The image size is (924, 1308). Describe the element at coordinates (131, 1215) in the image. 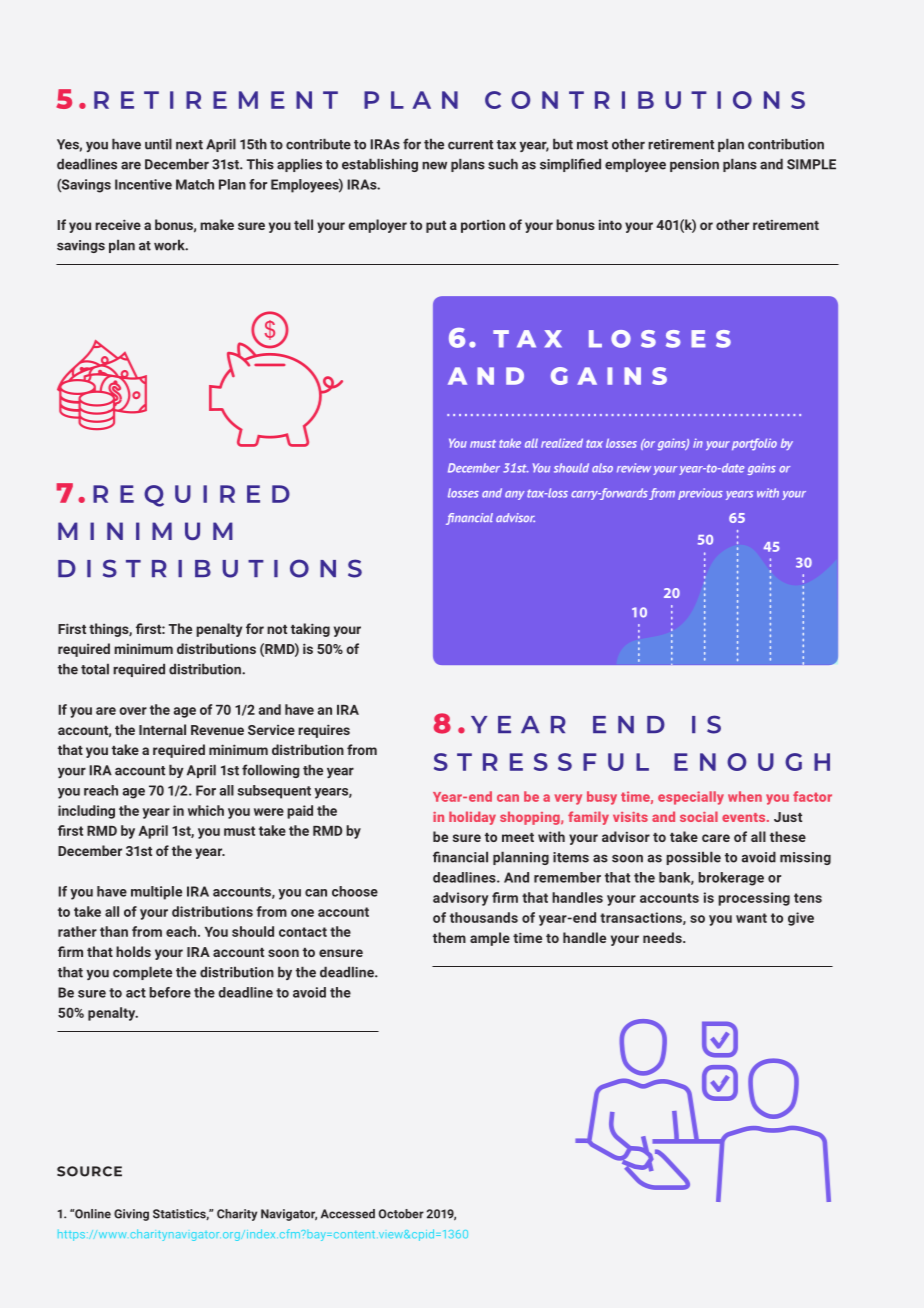

I see `Giving` at that location.
